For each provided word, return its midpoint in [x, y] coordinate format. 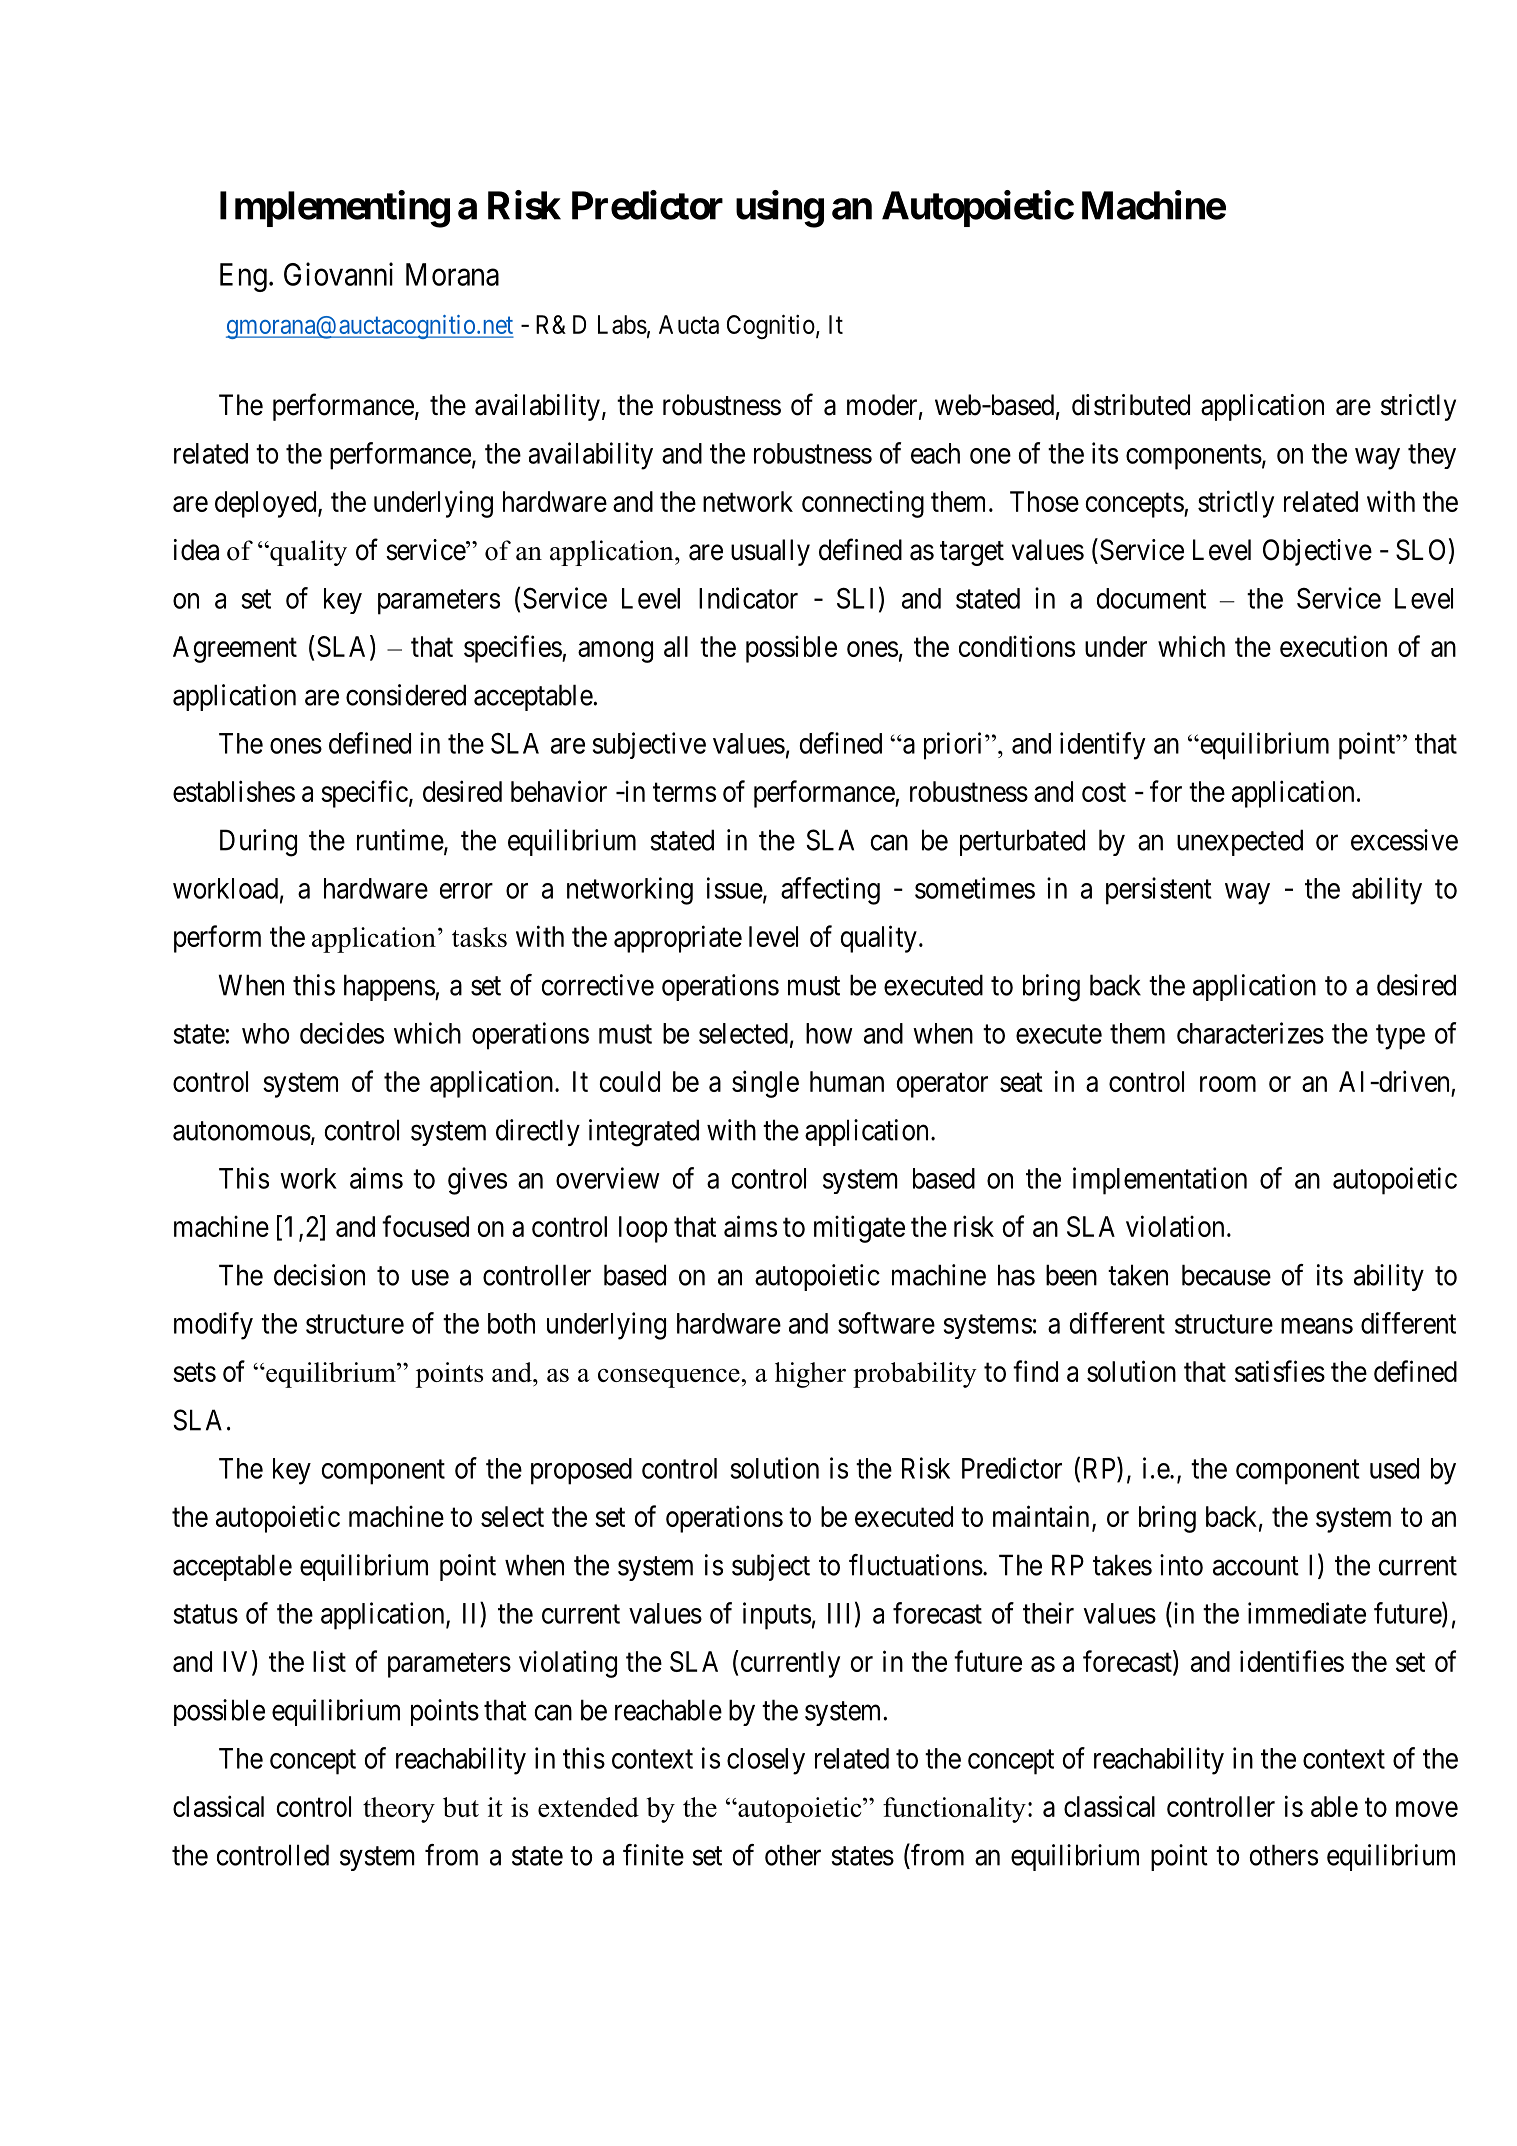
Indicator [748, 598]
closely [766, 1761]
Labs [622, 324]
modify [213, 1326]
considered [406, 695]
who [265, 1033]
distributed [1131, 405]
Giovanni [338, 274]
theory [399, 1810]
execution [1333, 646]
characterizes [1250, 1033]
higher [810, 1375]
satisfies [1280, 1371]
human [847, 1081]
